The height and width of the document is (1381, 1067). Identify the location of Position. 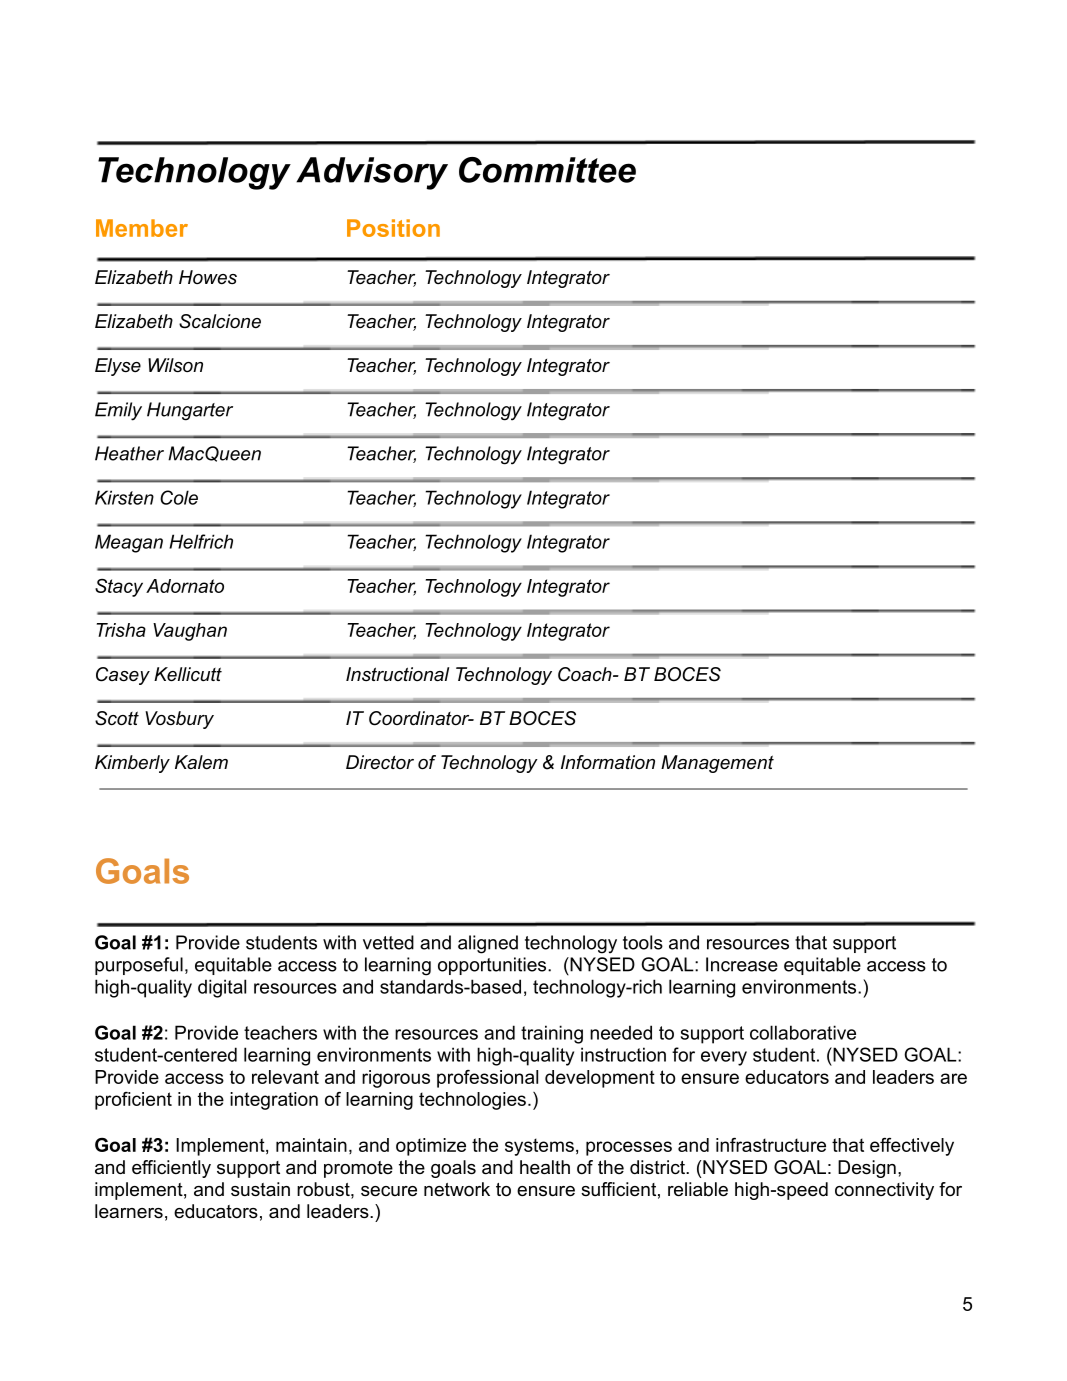
(393, 228).
